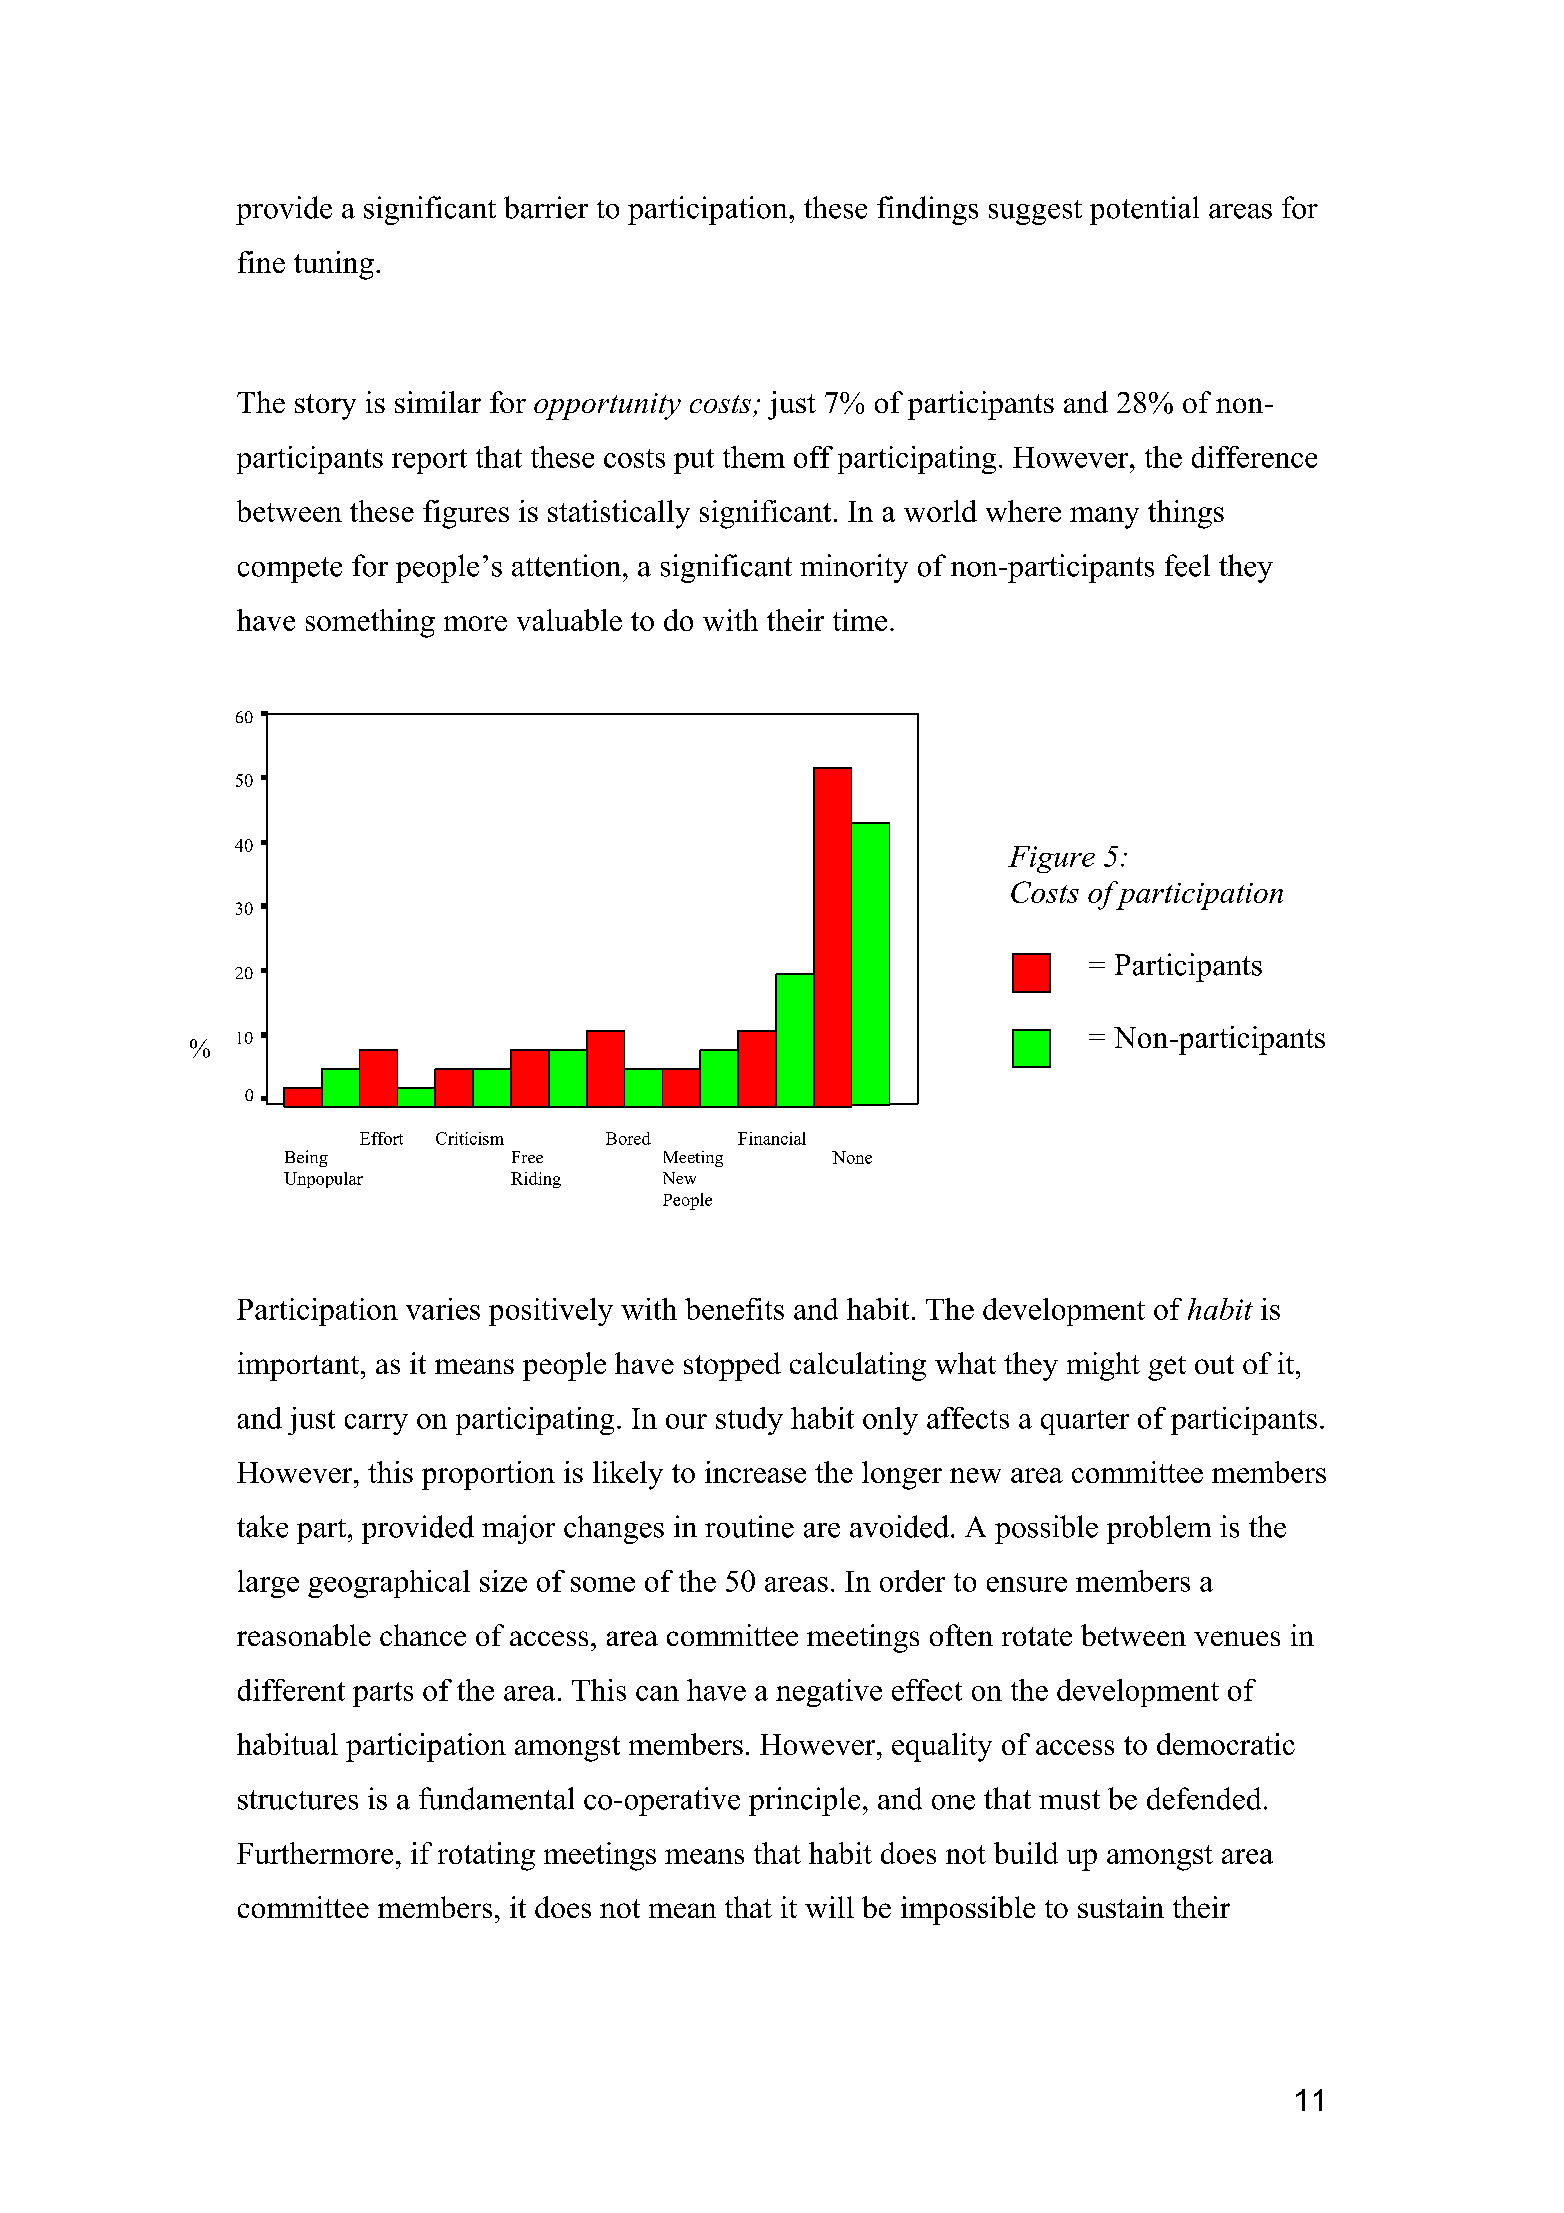 This page has height=2213, width=1564. What do you see at coordinates (298, 1800) in the page?
I see `structures` at bounding box center [298, 1800].
